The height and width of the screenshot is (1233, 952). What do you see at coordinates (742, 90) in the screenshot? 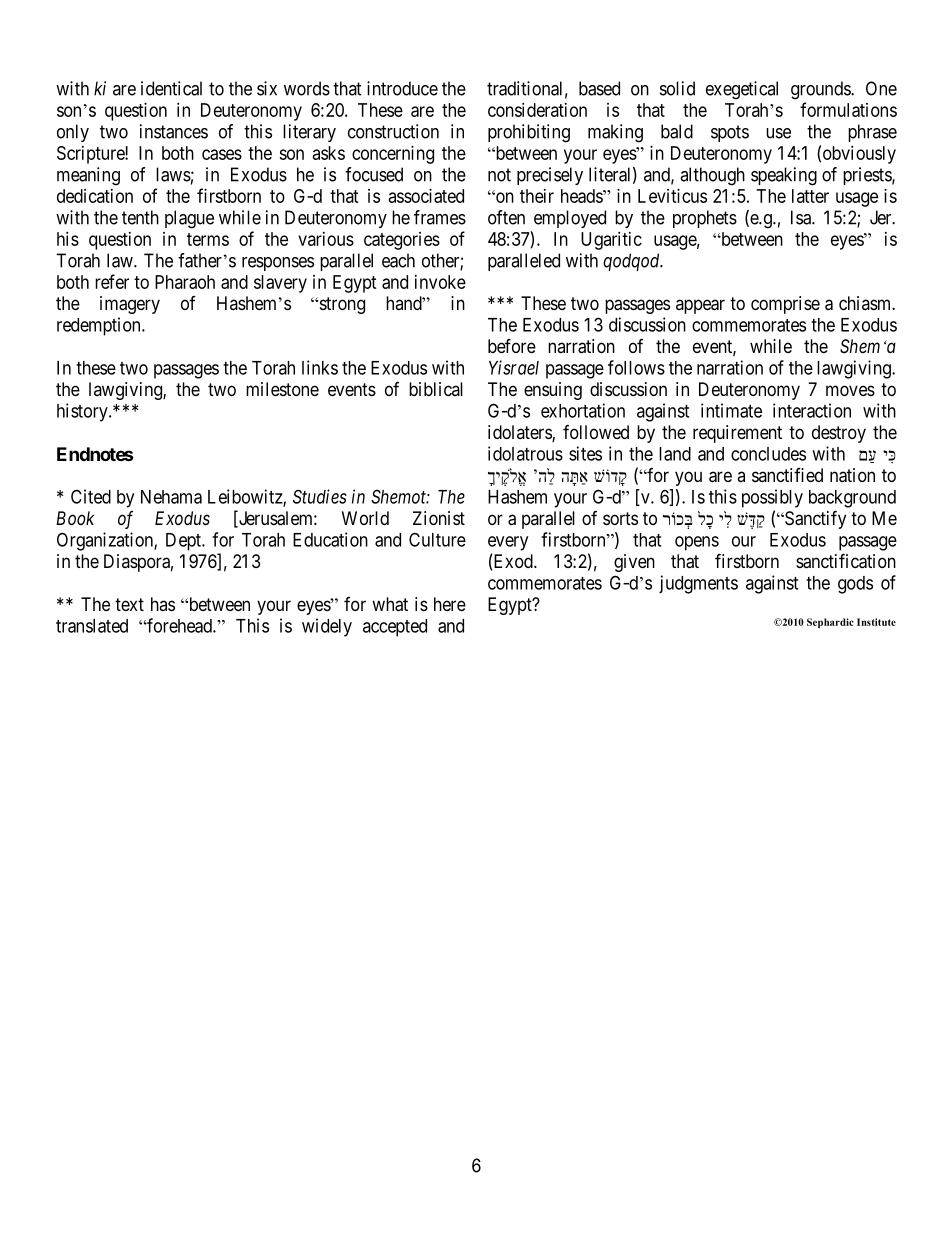
I see `exegetical` at bounding box center [742, 90].
